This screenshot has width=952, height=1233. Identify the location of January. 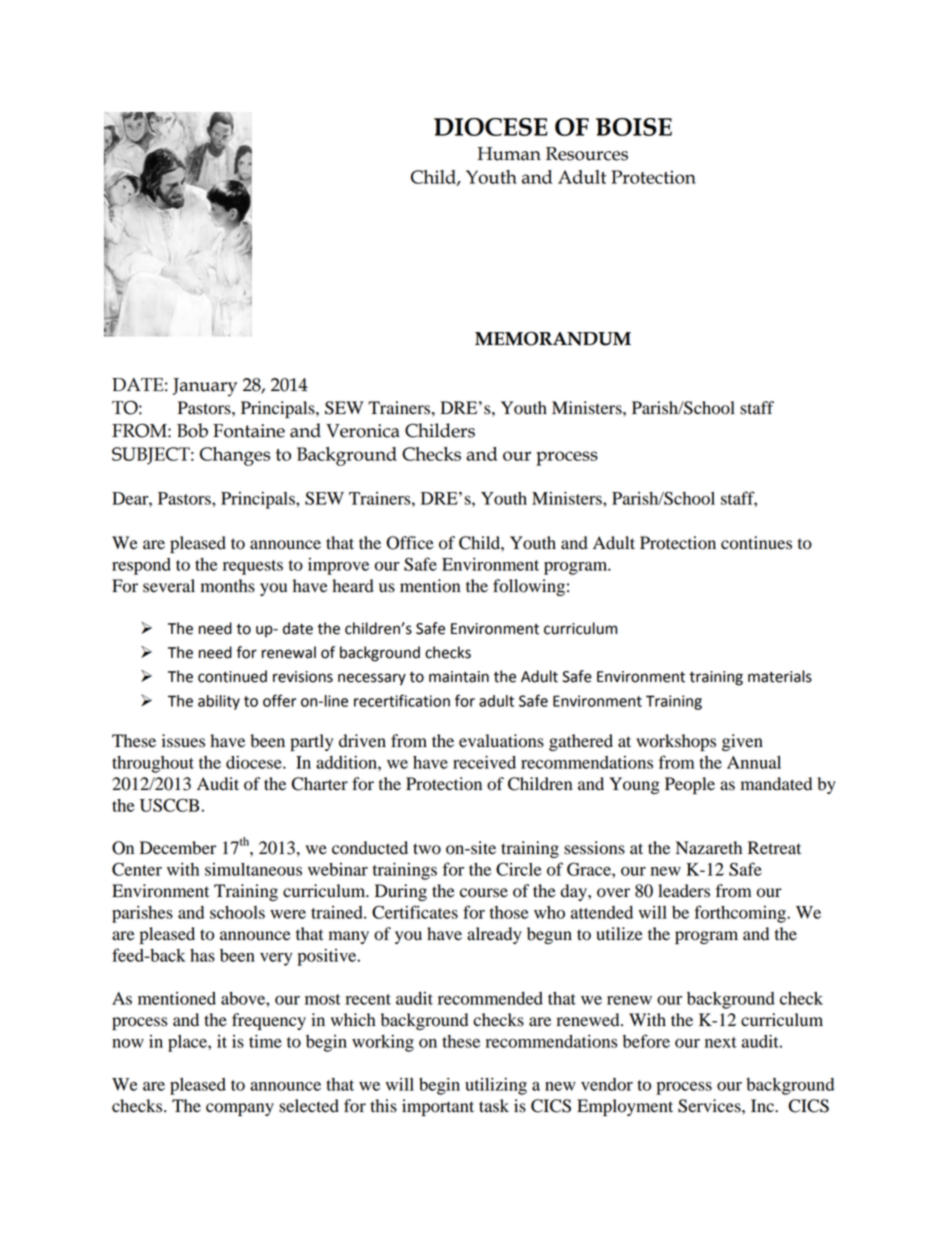
(205, 387).
